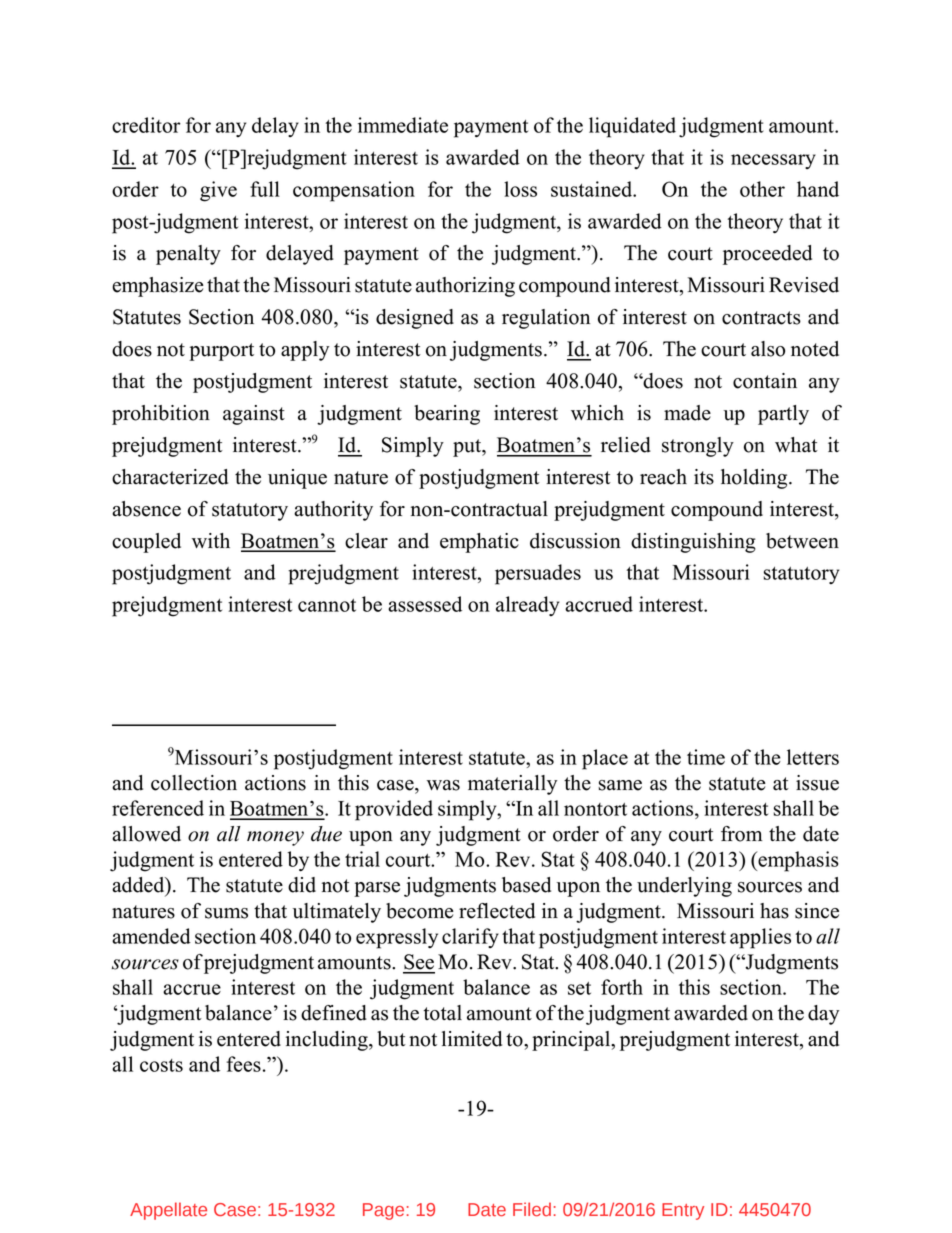 The width and height of the image is (952, 1233). Describe the element at coordinates (532, 1209) in the image. I see `Filed` at that location.
